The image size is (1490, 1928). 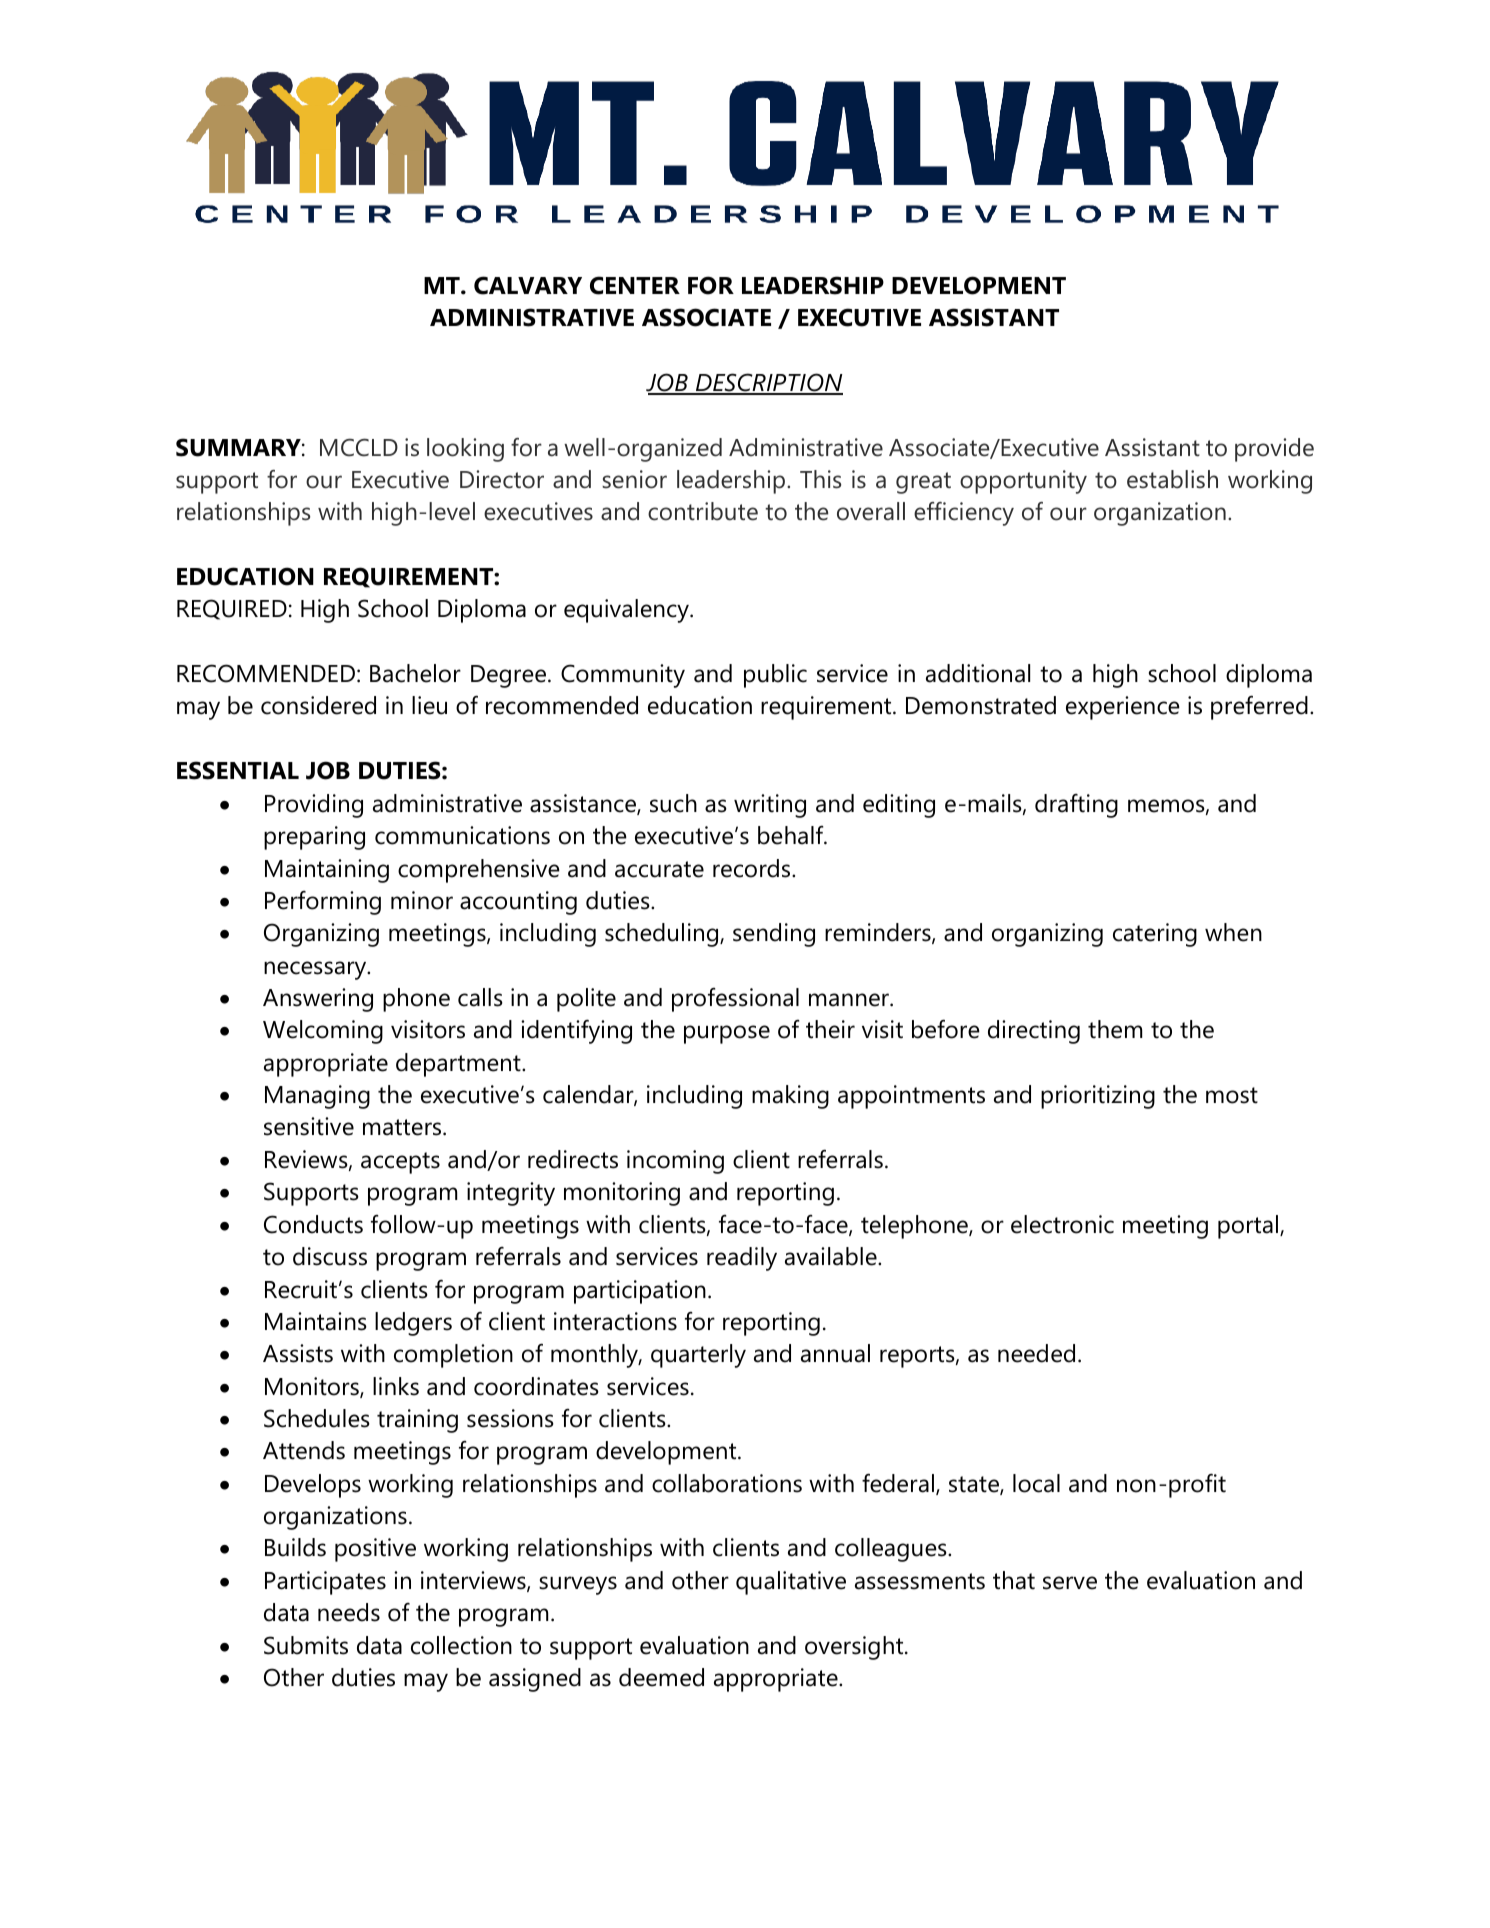 What do you see at coordinates (742, 1259) in the image?
I see `readily` at bounding box center [742, 1259].
